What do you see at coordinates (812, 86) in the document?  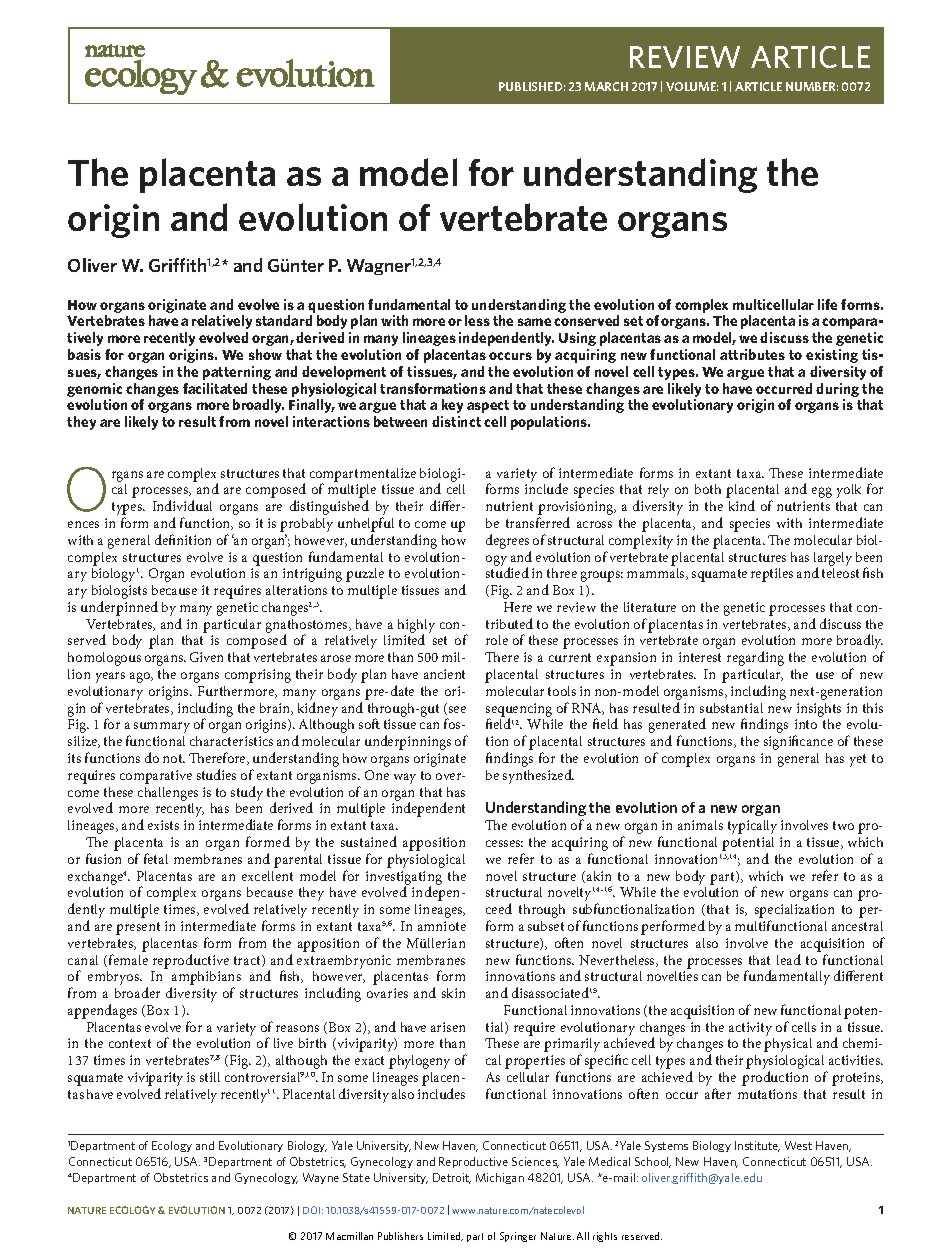 I see `NUMBER` at bounding box center [812, 86].
